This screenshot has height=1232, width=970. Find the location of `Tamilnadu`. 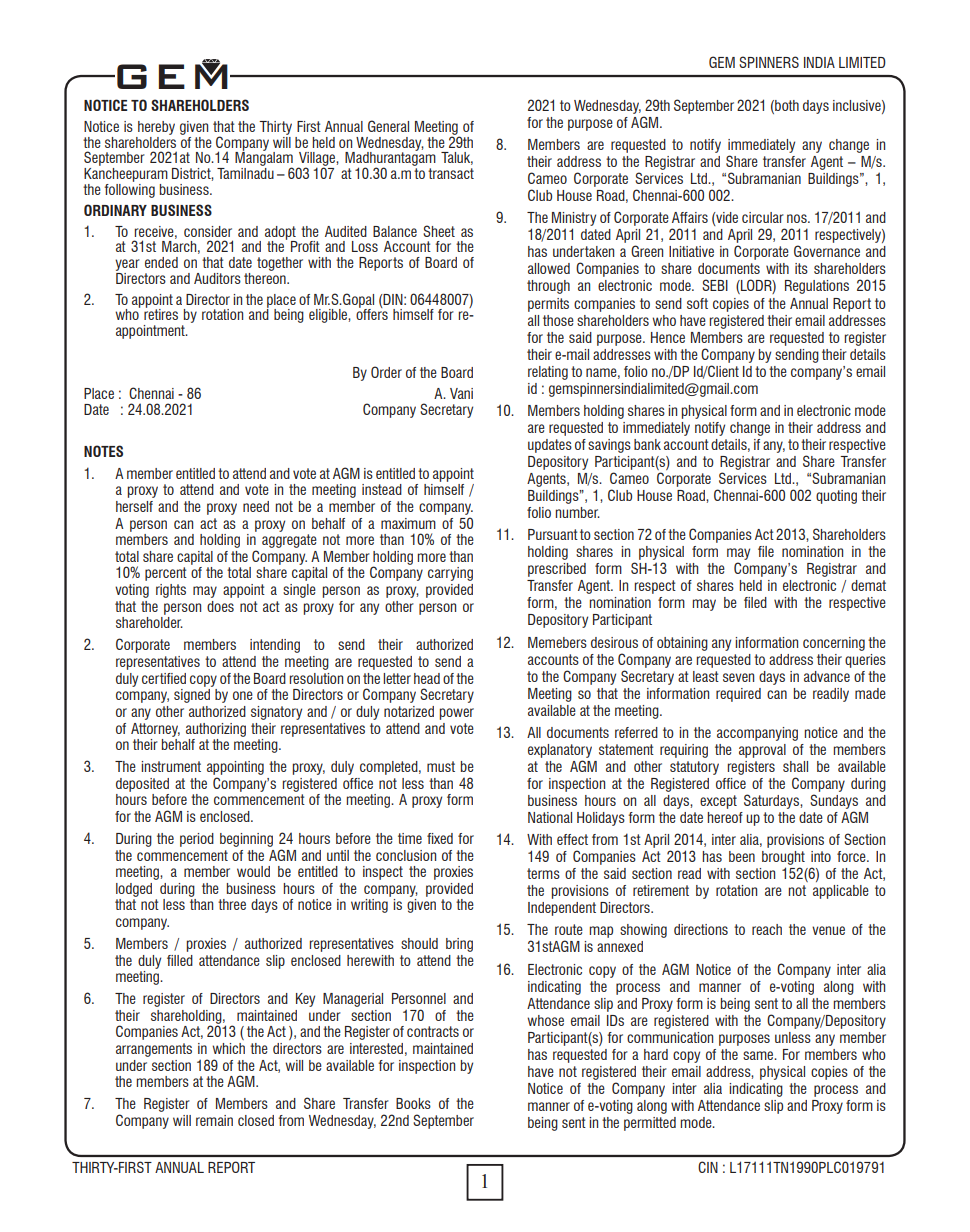

Tamilnadu is located at coordinates (245, 172).
